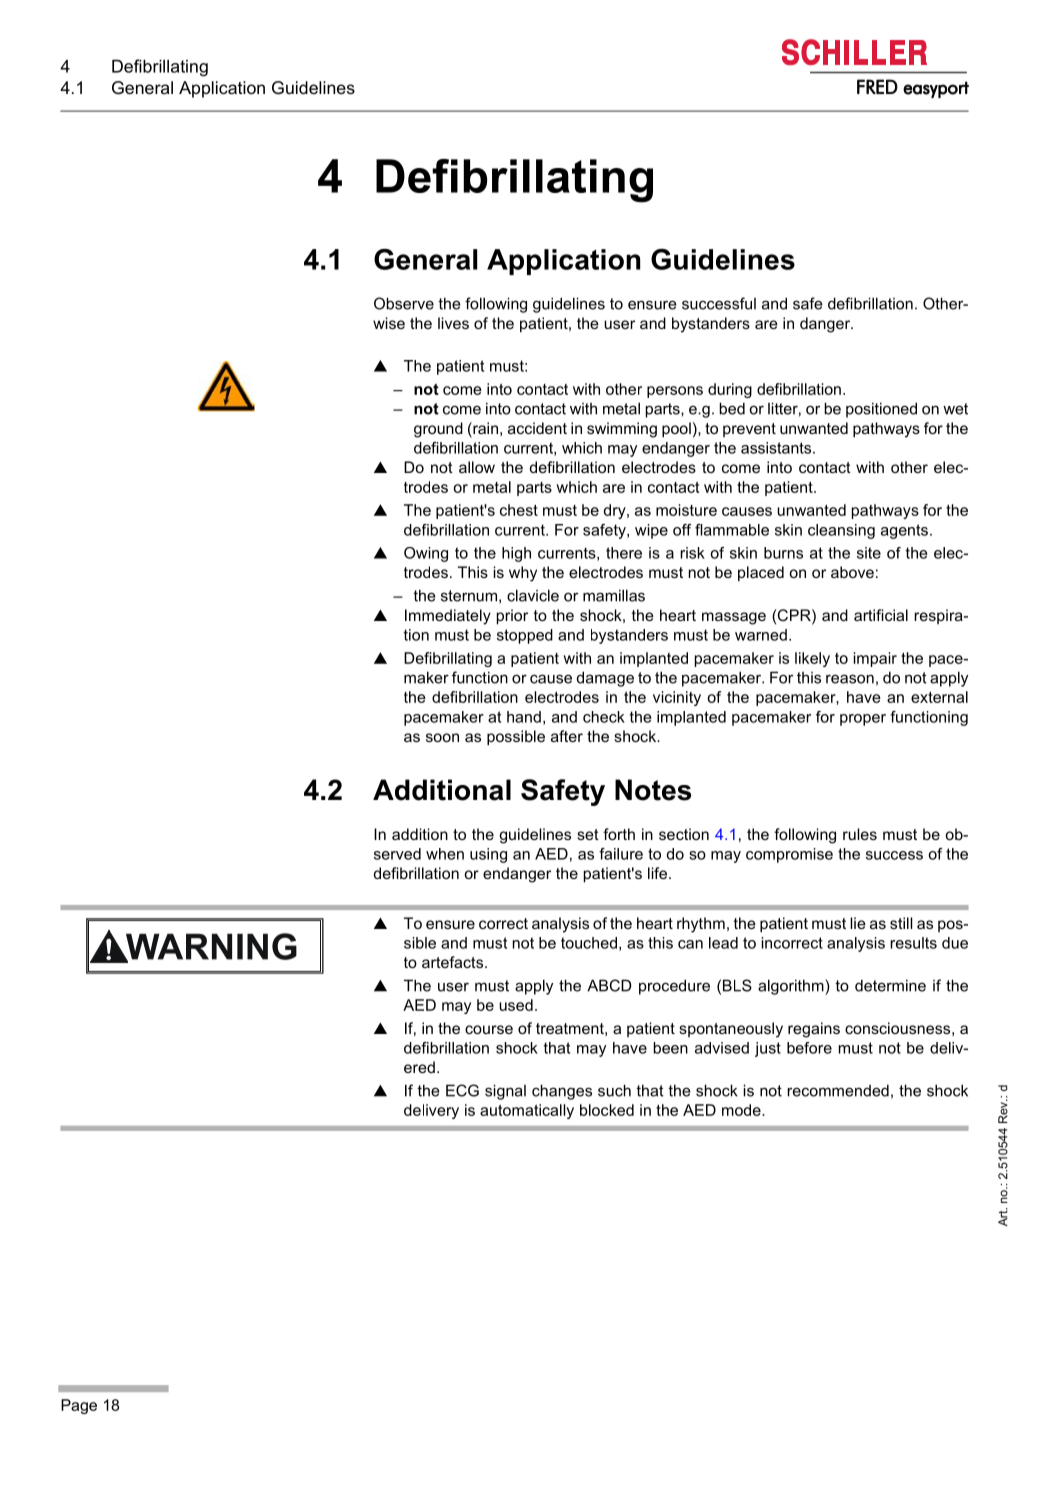  Describe the element at coordinates (858, 923) in the screenshot. I see `lie` at that location.
